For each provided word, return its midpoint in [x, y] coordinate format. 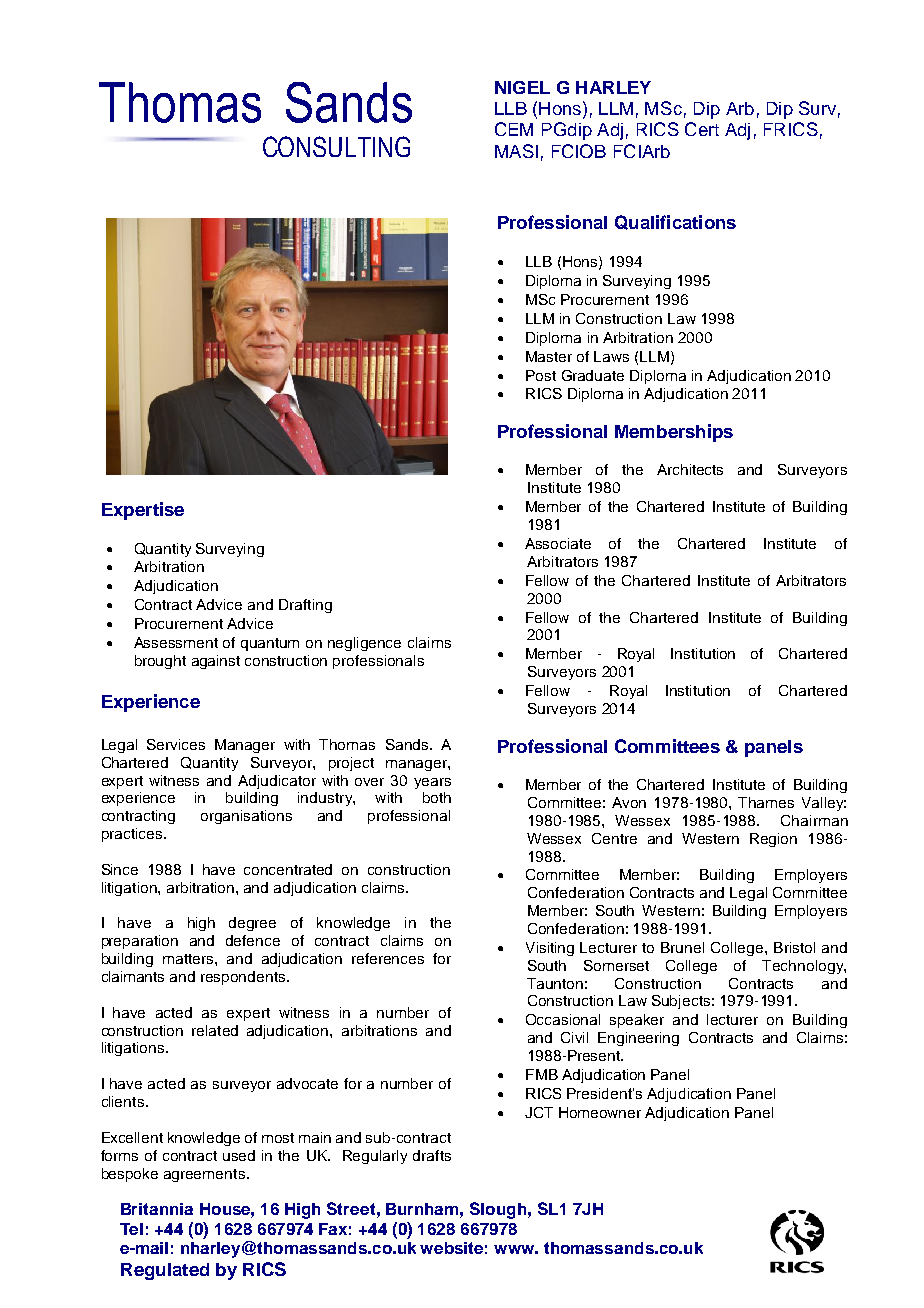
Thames [766, 802]
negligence [364, 644]
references [388, 958]
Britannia [157, 1209]
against [216, 662]
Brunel [682, 947]
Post [541, 375]
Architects [690, 469]
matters [189, 959]
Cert [702, 129]
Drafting [305, 606]
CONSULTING [336, 146]
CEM [514, 129]
